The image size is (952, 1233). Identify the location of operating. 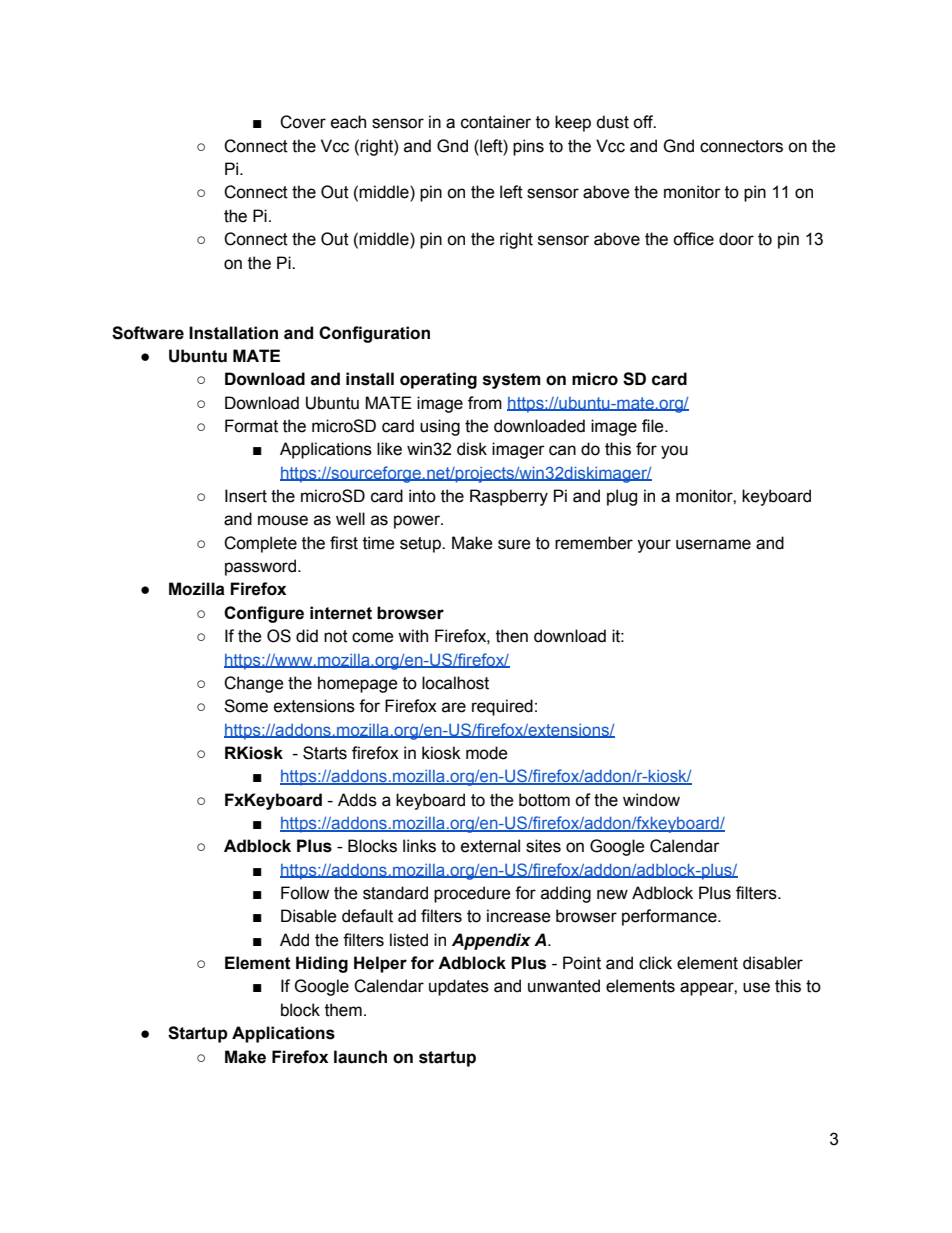
(438, 380).
